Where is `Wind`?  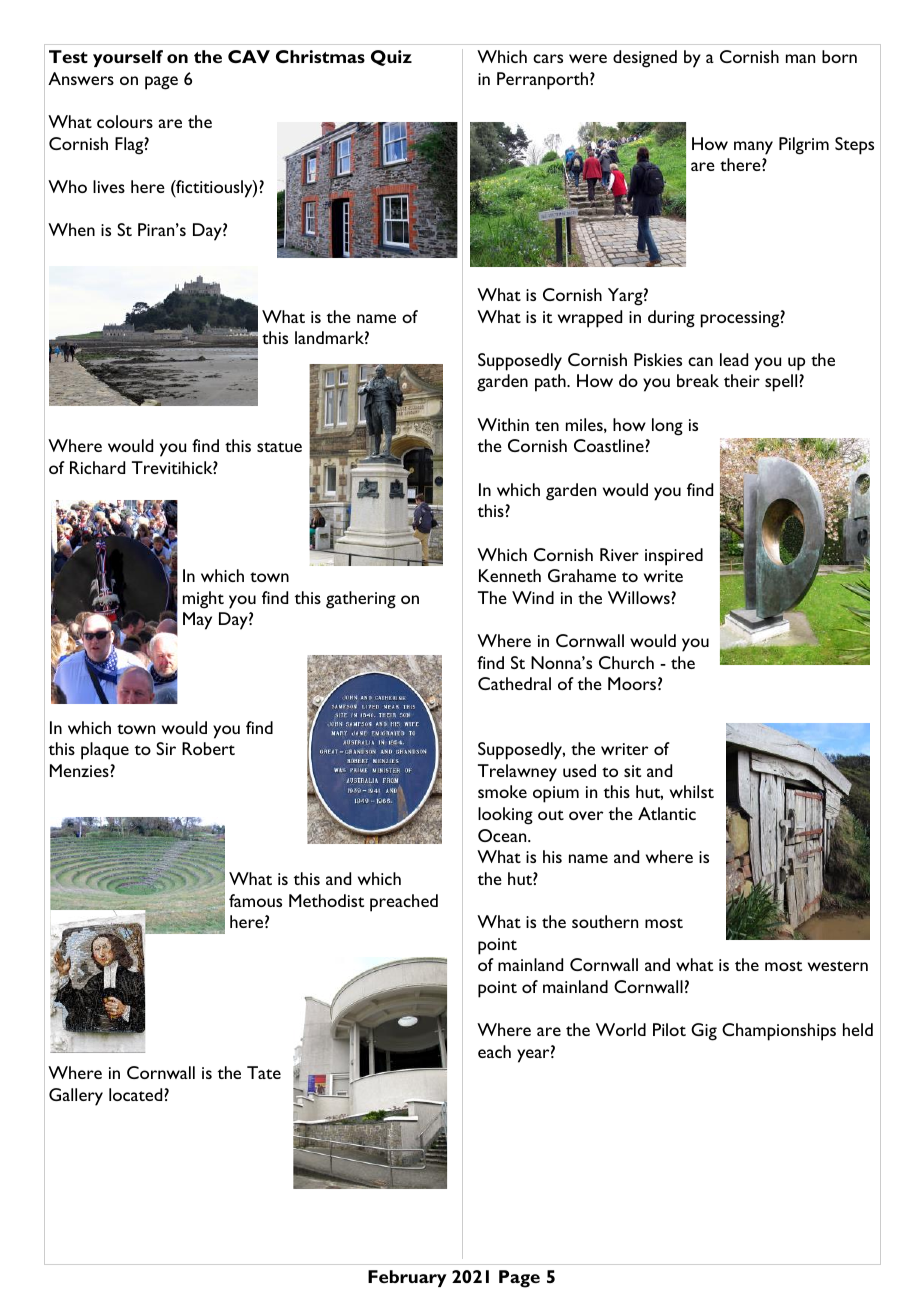 Wind is located at coordinates (533, 597).
